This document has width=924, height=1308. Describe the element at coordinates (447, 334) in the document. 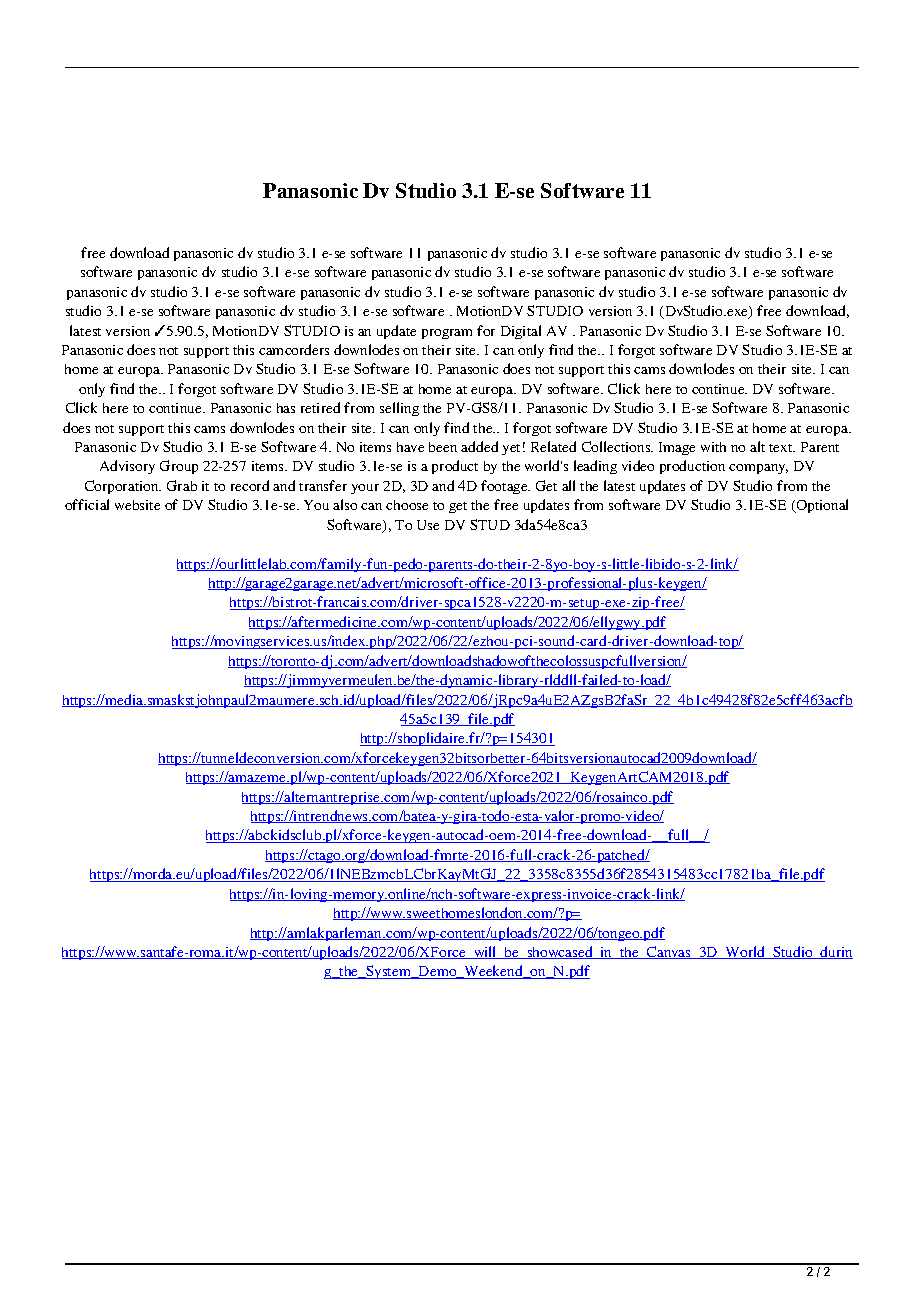

I see `program` at that location.
